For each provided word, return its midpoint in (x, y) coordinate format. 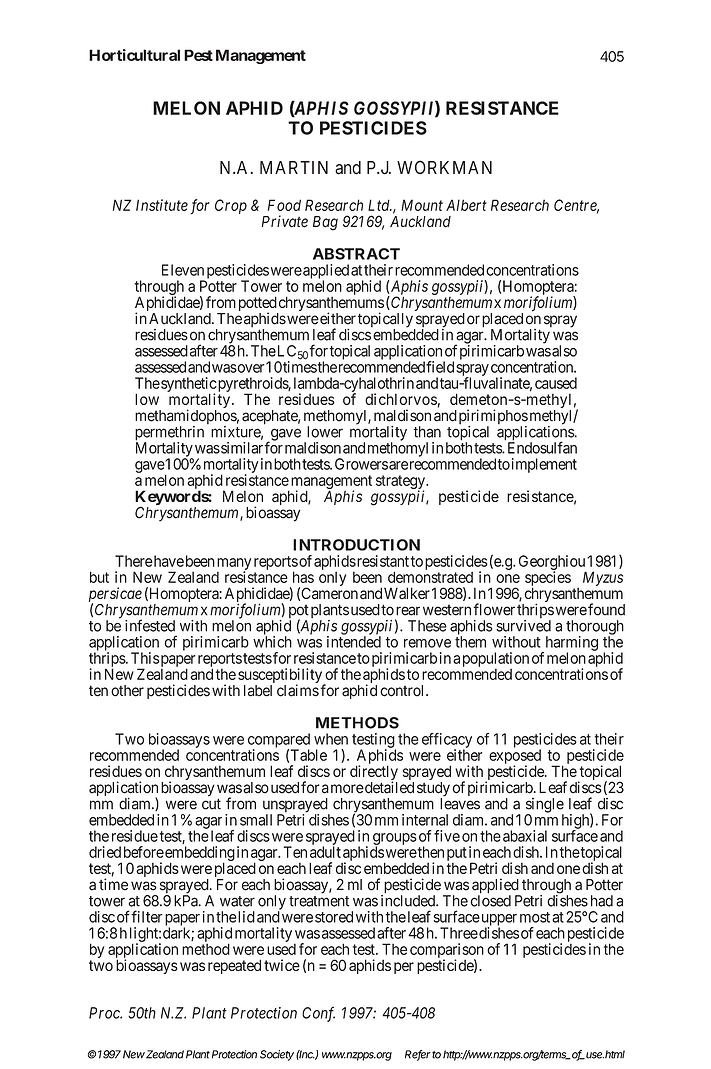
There (134, 561)
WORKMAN (444, 167)
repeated (234, 966)
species (548, 580)
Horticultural (134, 55)
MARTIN (294, 167)
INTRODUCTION (356, 545)
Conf (318, 1014)
